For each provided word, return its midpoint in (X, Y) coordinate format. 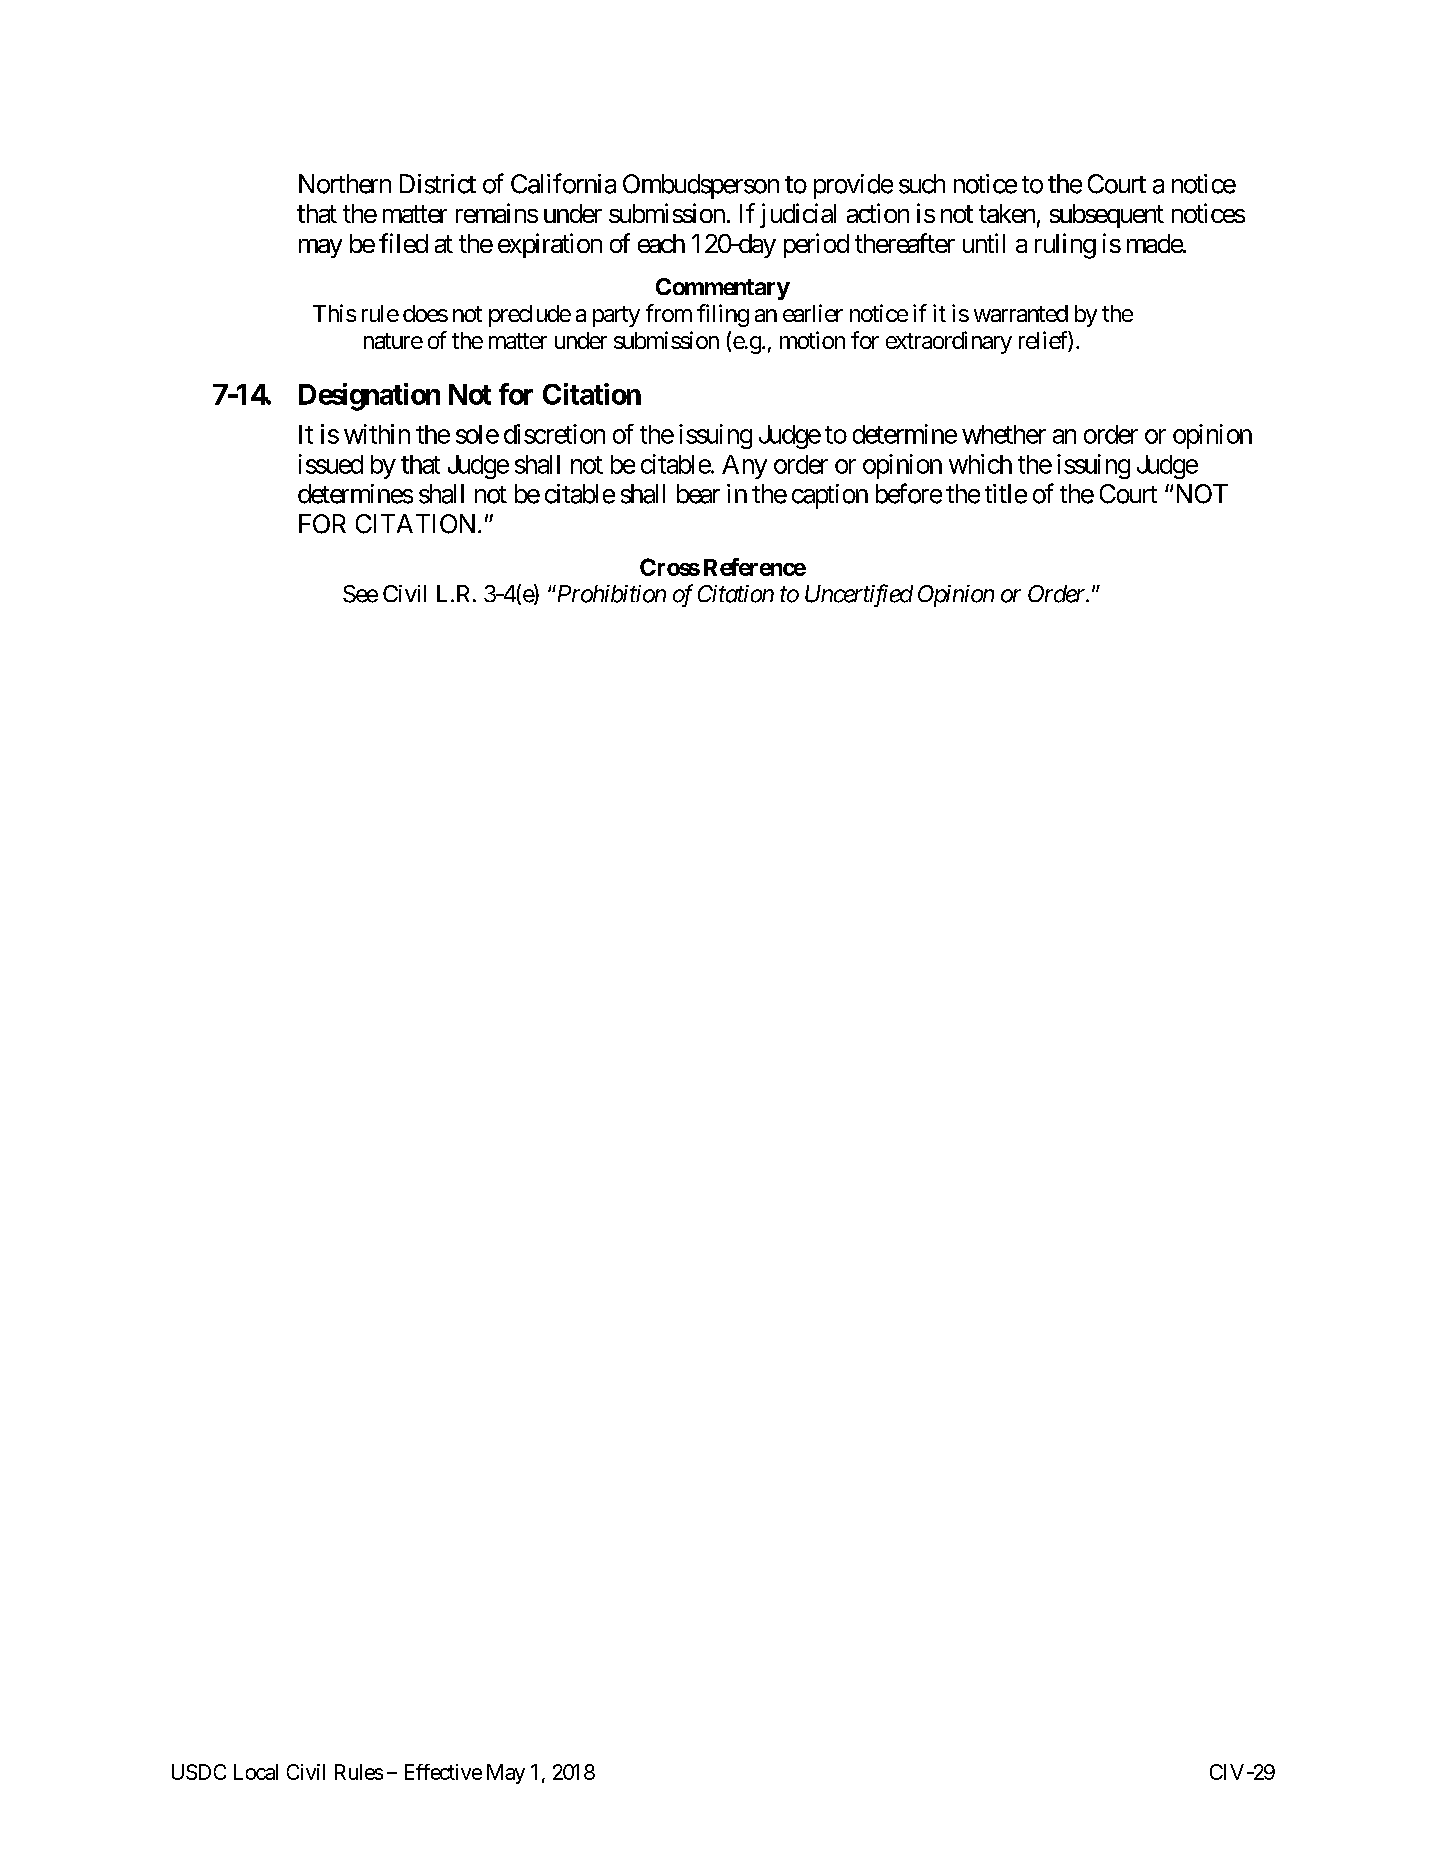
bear (698, 494)
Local (256, 1772)
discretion (554, 434)
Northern (345, 184)
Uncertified (859, 595)
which (980, 464)
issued (331, 464)
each (661, 243)
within (377, 434)
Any (744, 467)
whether (1004, 434)
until (984, 243)
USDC (199, 1772)
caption (830, 496)
